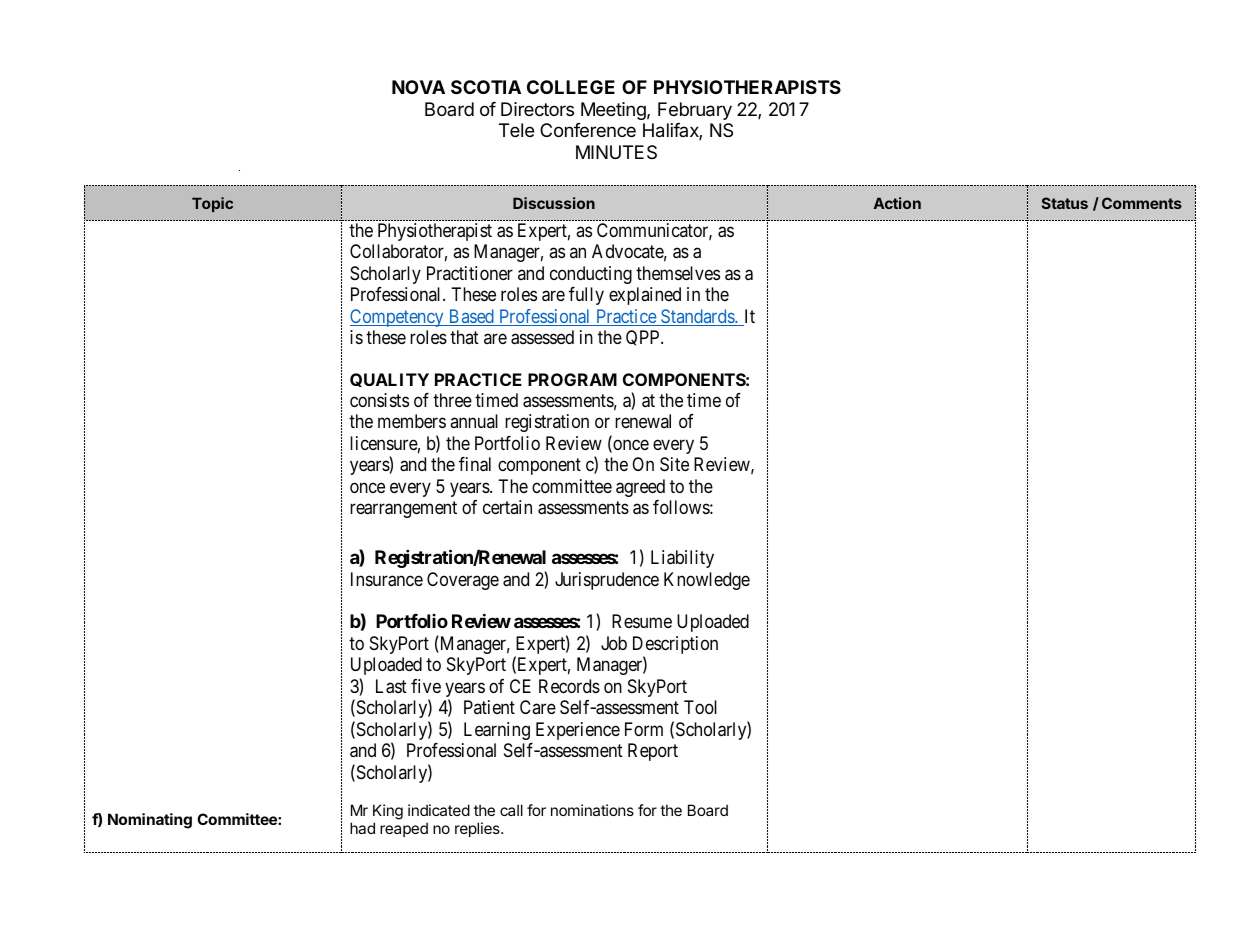  I want to click on Comments, so click(1142, 203).
